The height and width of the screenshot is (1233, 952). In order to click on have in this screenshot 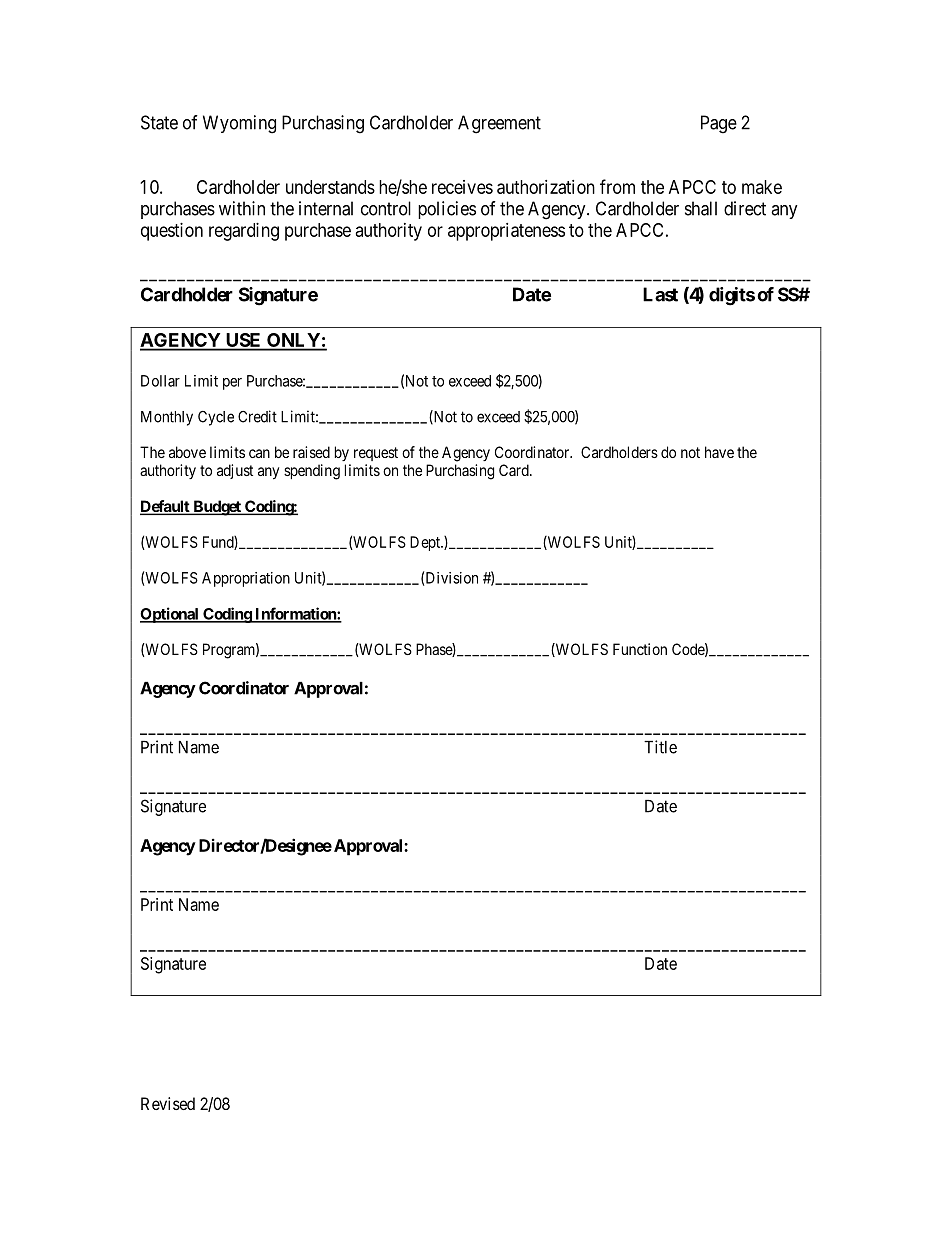, I will do `click(719, 452)`.
